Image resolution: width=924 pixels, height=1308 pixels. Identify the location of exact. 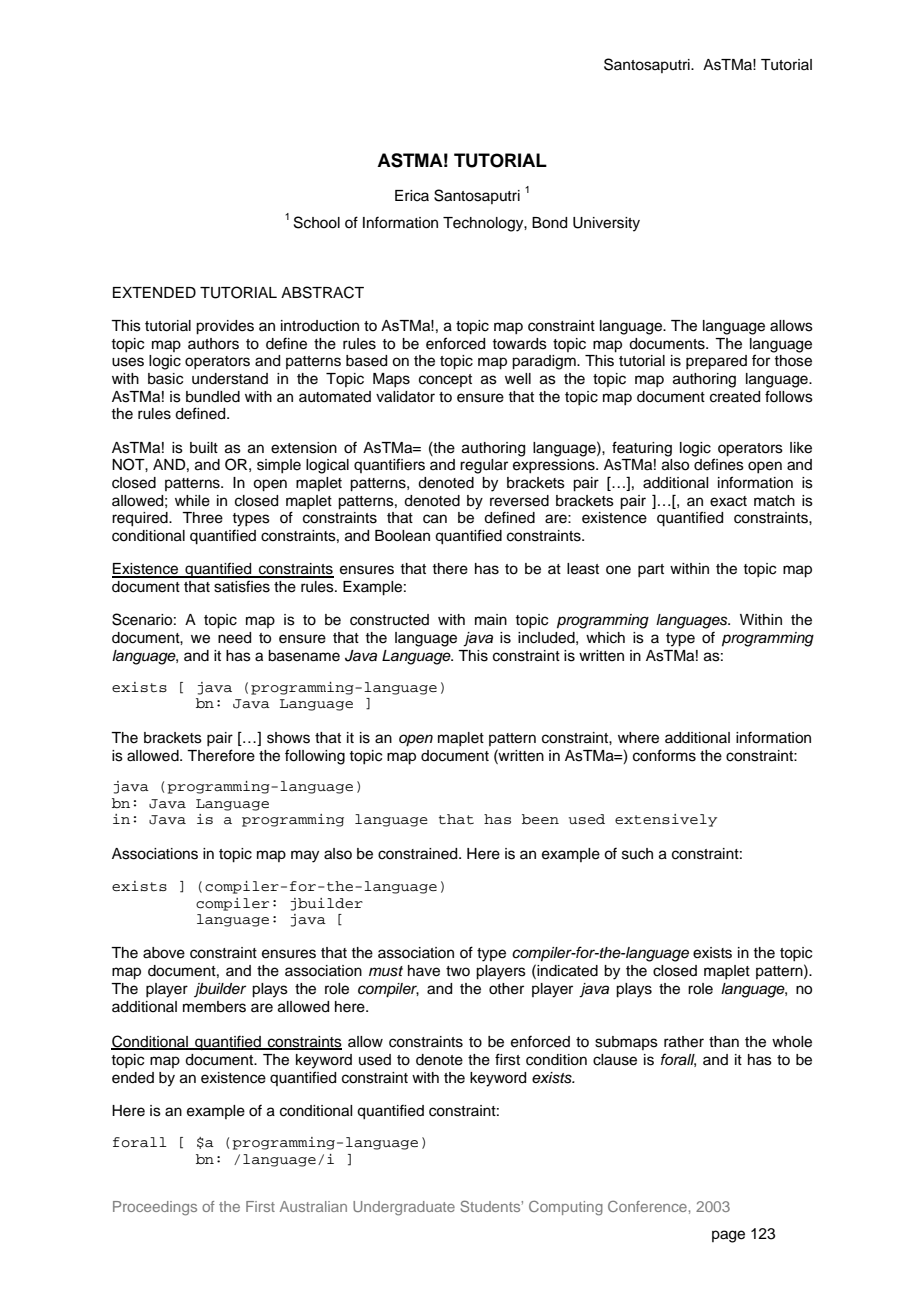
(728, 501).
